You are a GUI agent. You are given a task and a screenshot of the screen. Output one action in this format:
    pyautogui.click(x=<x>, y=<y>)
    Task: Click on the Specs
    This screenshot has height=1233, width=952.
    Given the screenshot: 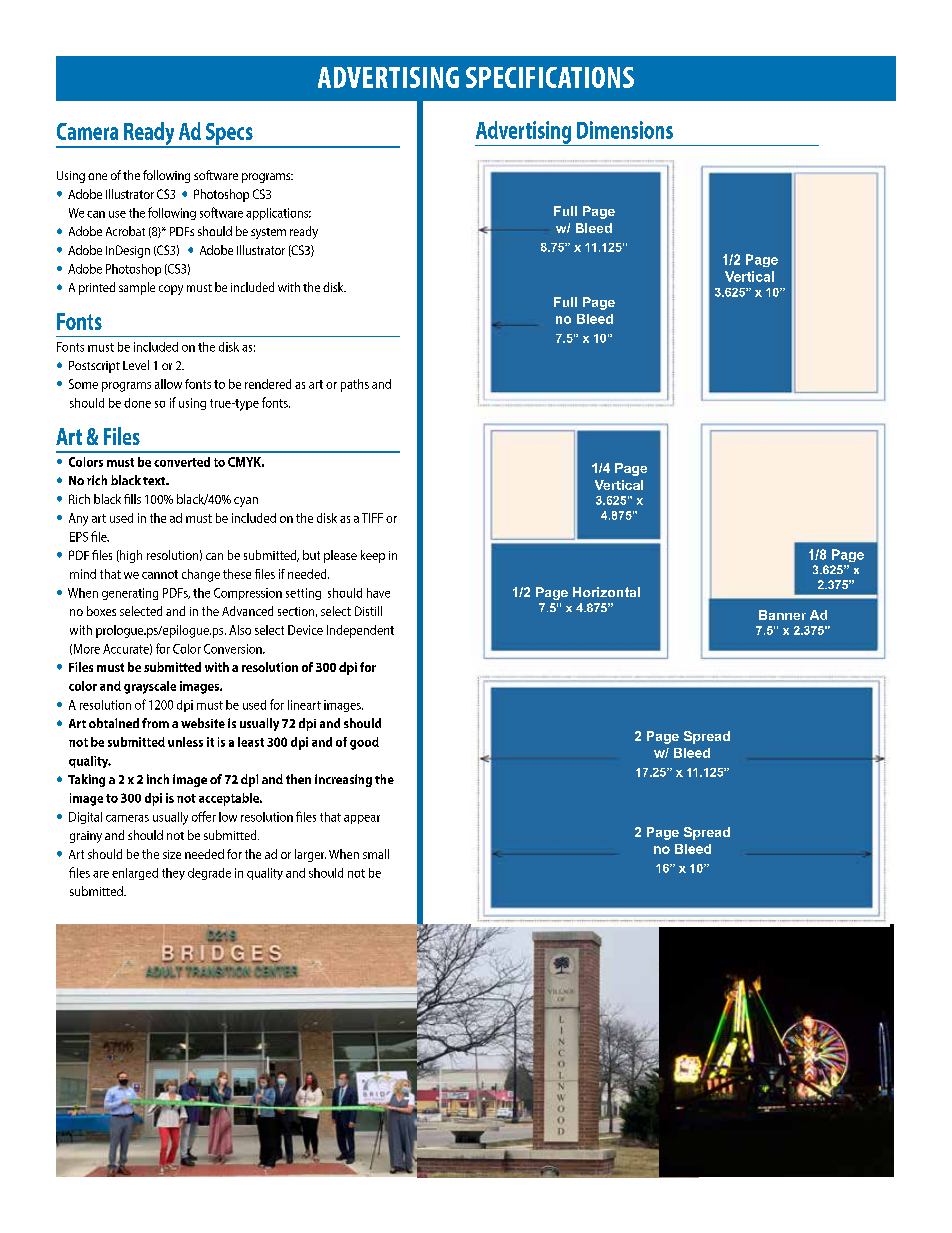 What is the action you would take?
    pyautogui.click(x=229, y=135)
